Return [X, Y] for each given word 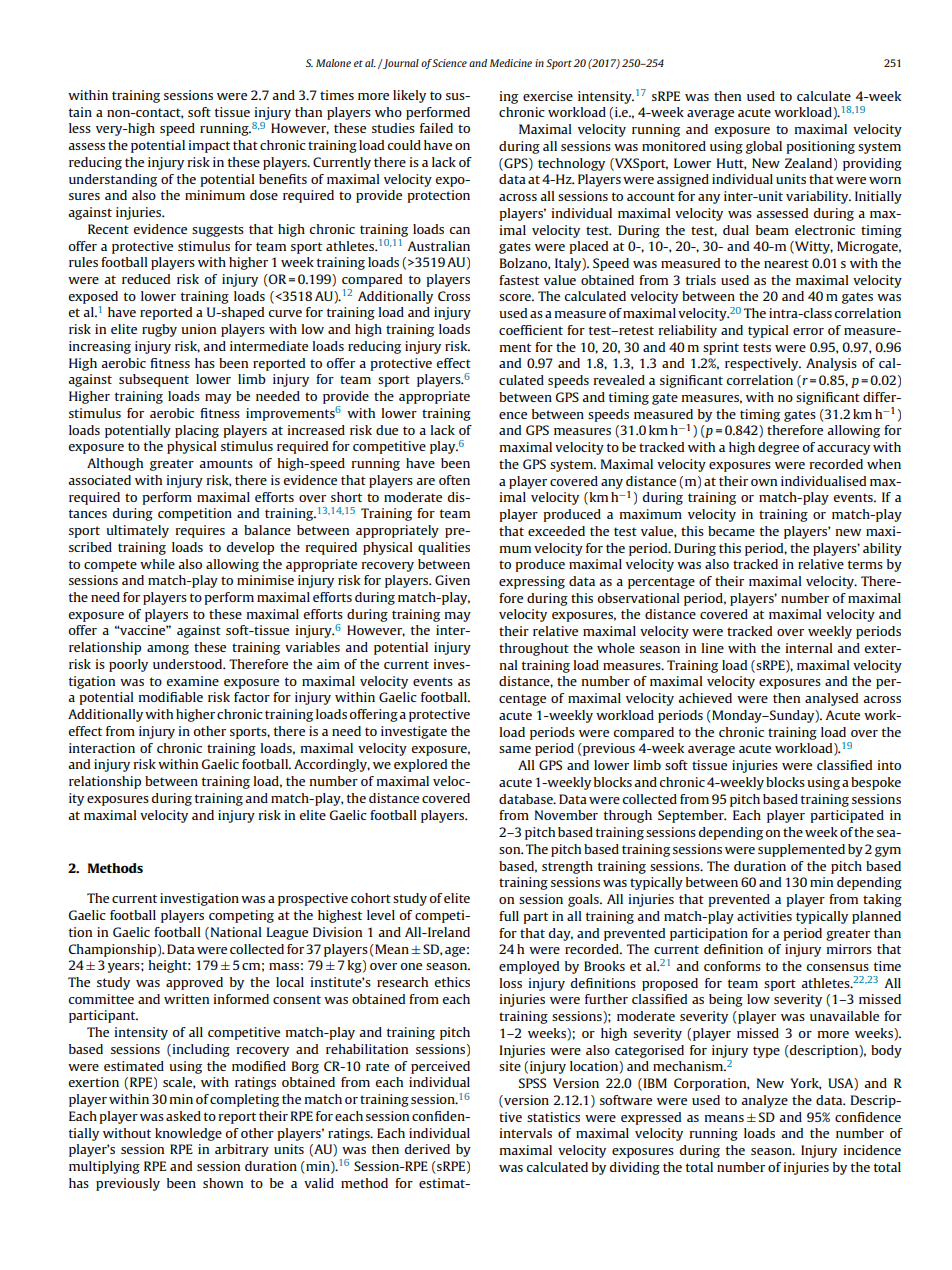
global [764, 147]
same [515, 749]
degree [778, 448]
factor [252, 697]
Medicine [511, 63]
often [454, 480]
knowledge [188, 1134]
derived [427, 1149]
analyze [764, 1101]
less [80, 128]
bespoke [876, 783]
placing [197, 431]
